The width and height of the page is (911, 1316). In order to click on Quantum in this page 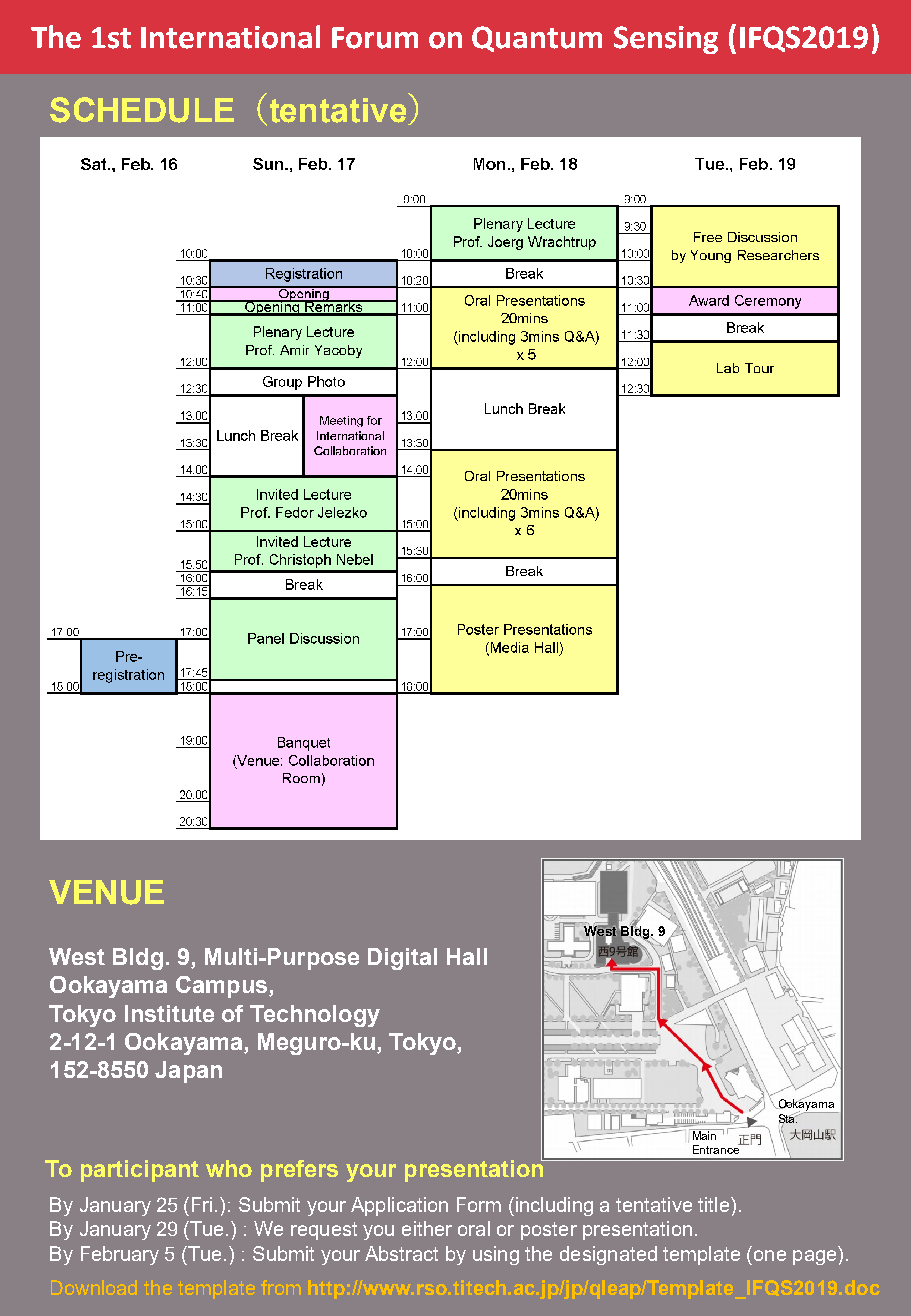, I will do `click(537, 39)`.
